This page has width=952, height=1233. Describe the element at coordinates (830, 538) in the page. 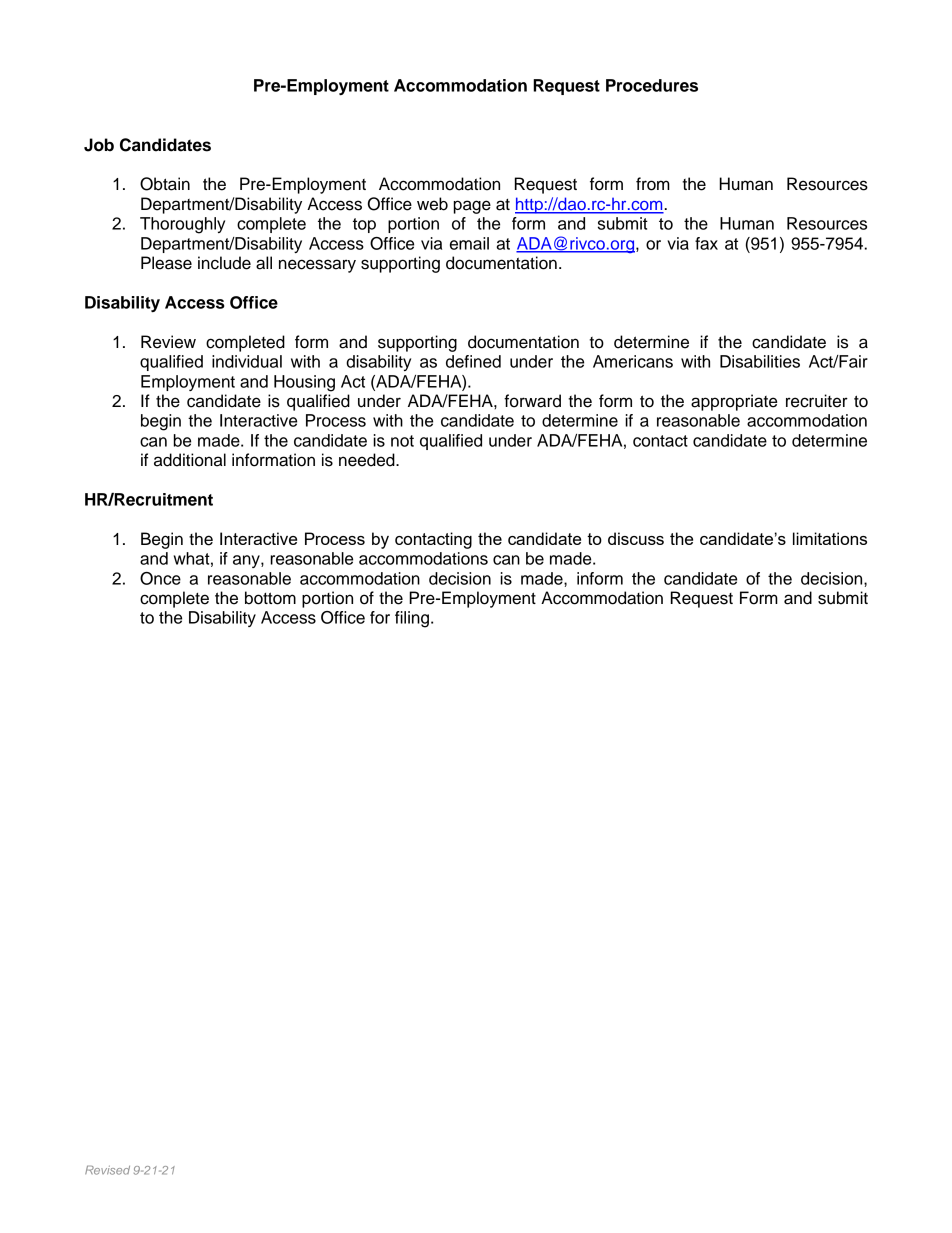

I see `limitations` at that location.
